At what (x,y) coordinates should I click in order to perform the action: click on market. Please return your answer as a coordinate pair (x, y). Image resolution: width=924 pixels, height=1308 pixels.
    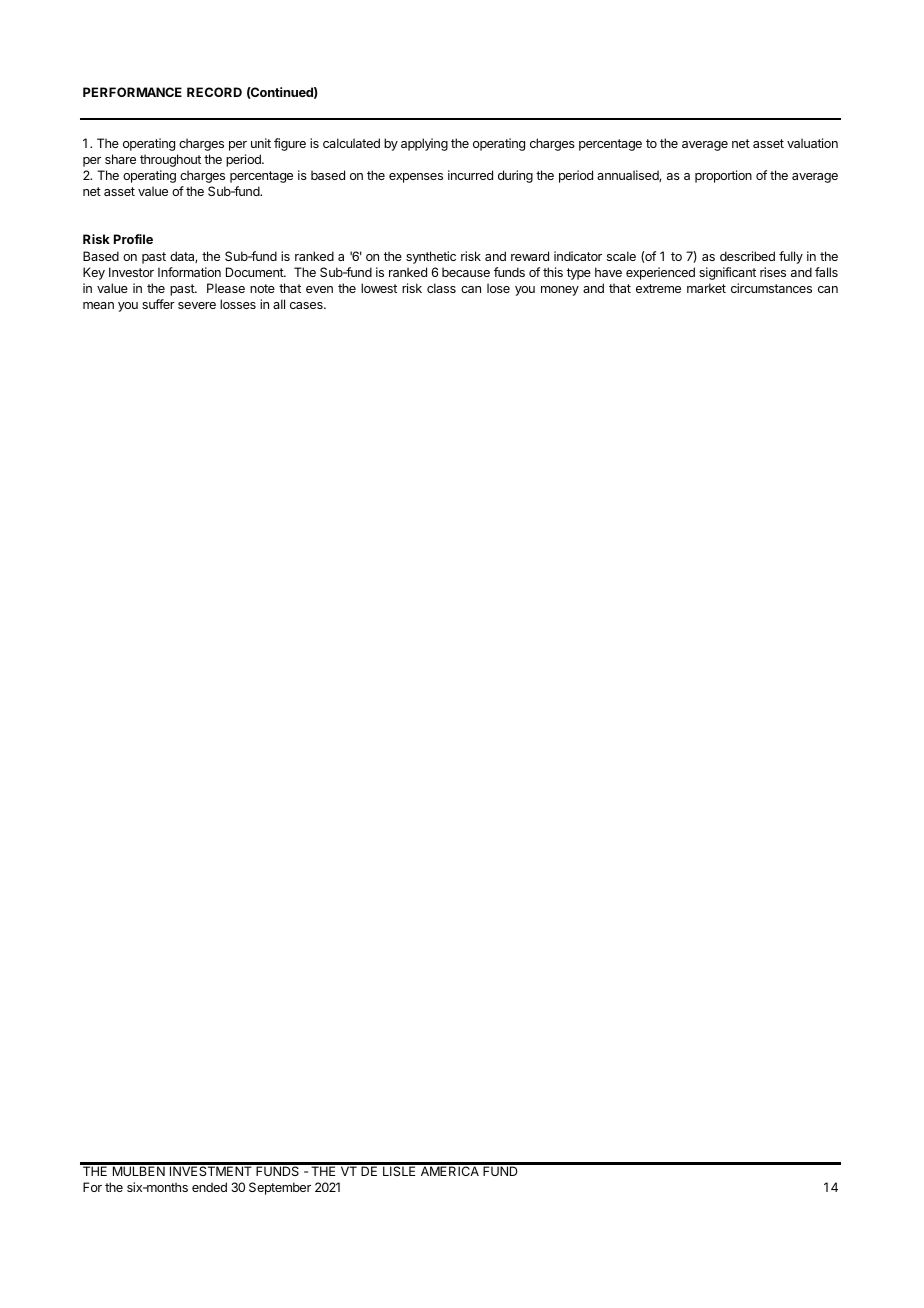
    Looking at the image, I should click on (706, 288).
